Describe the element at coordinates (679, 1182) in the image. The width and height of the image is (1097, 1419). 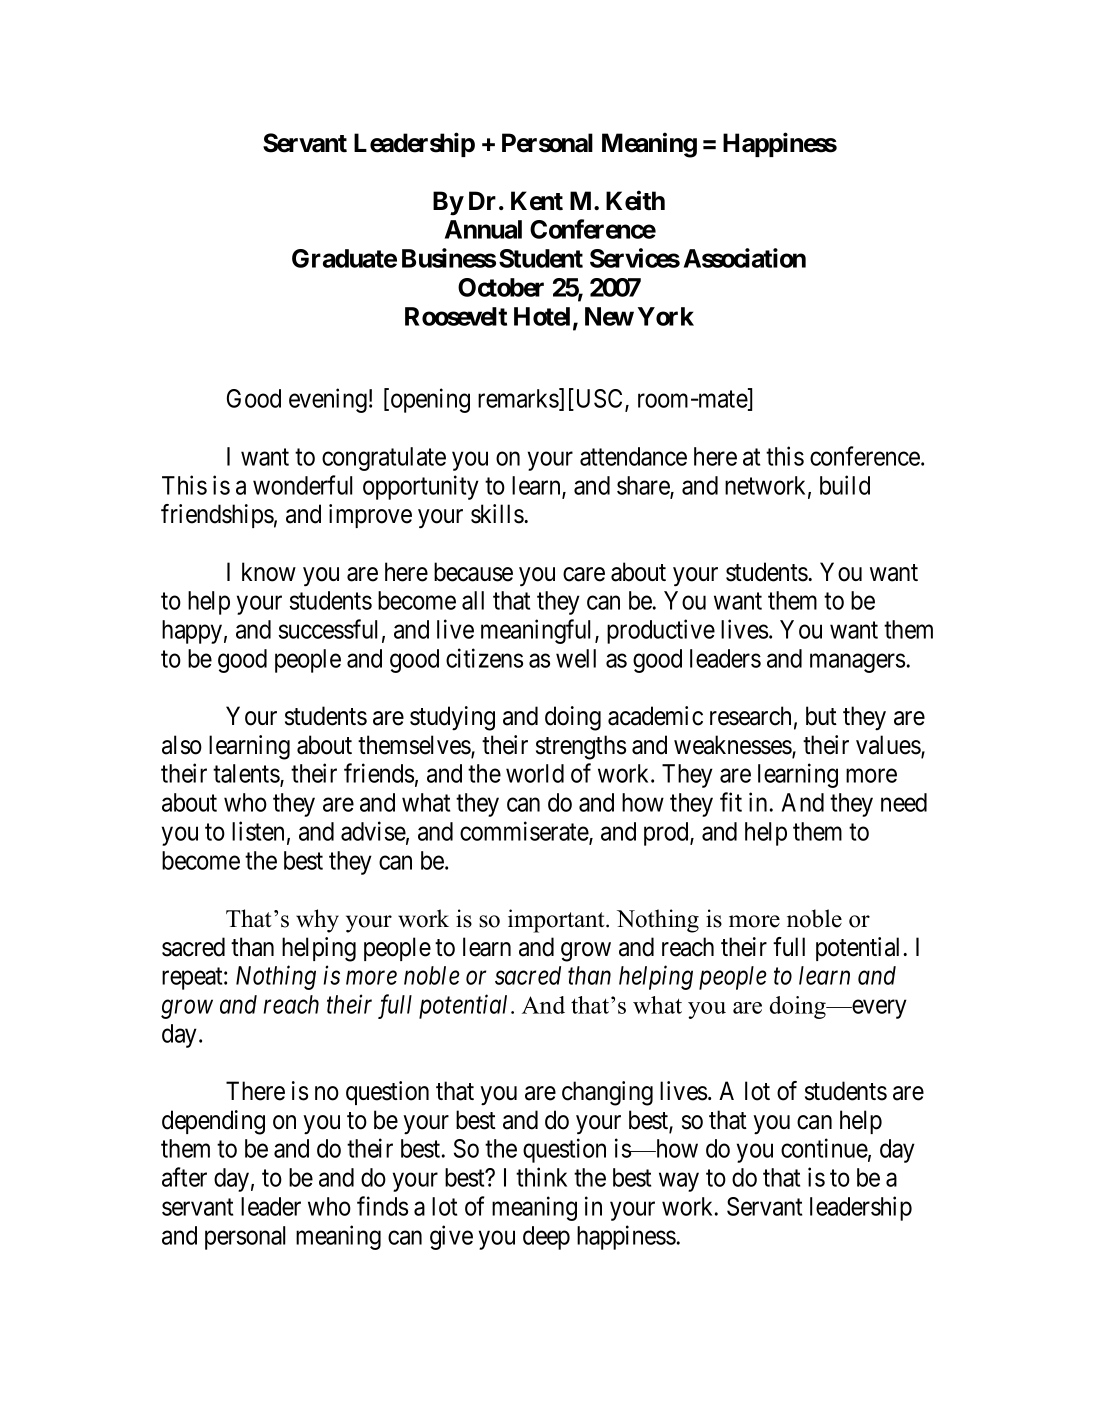
I see `way` at that location.
